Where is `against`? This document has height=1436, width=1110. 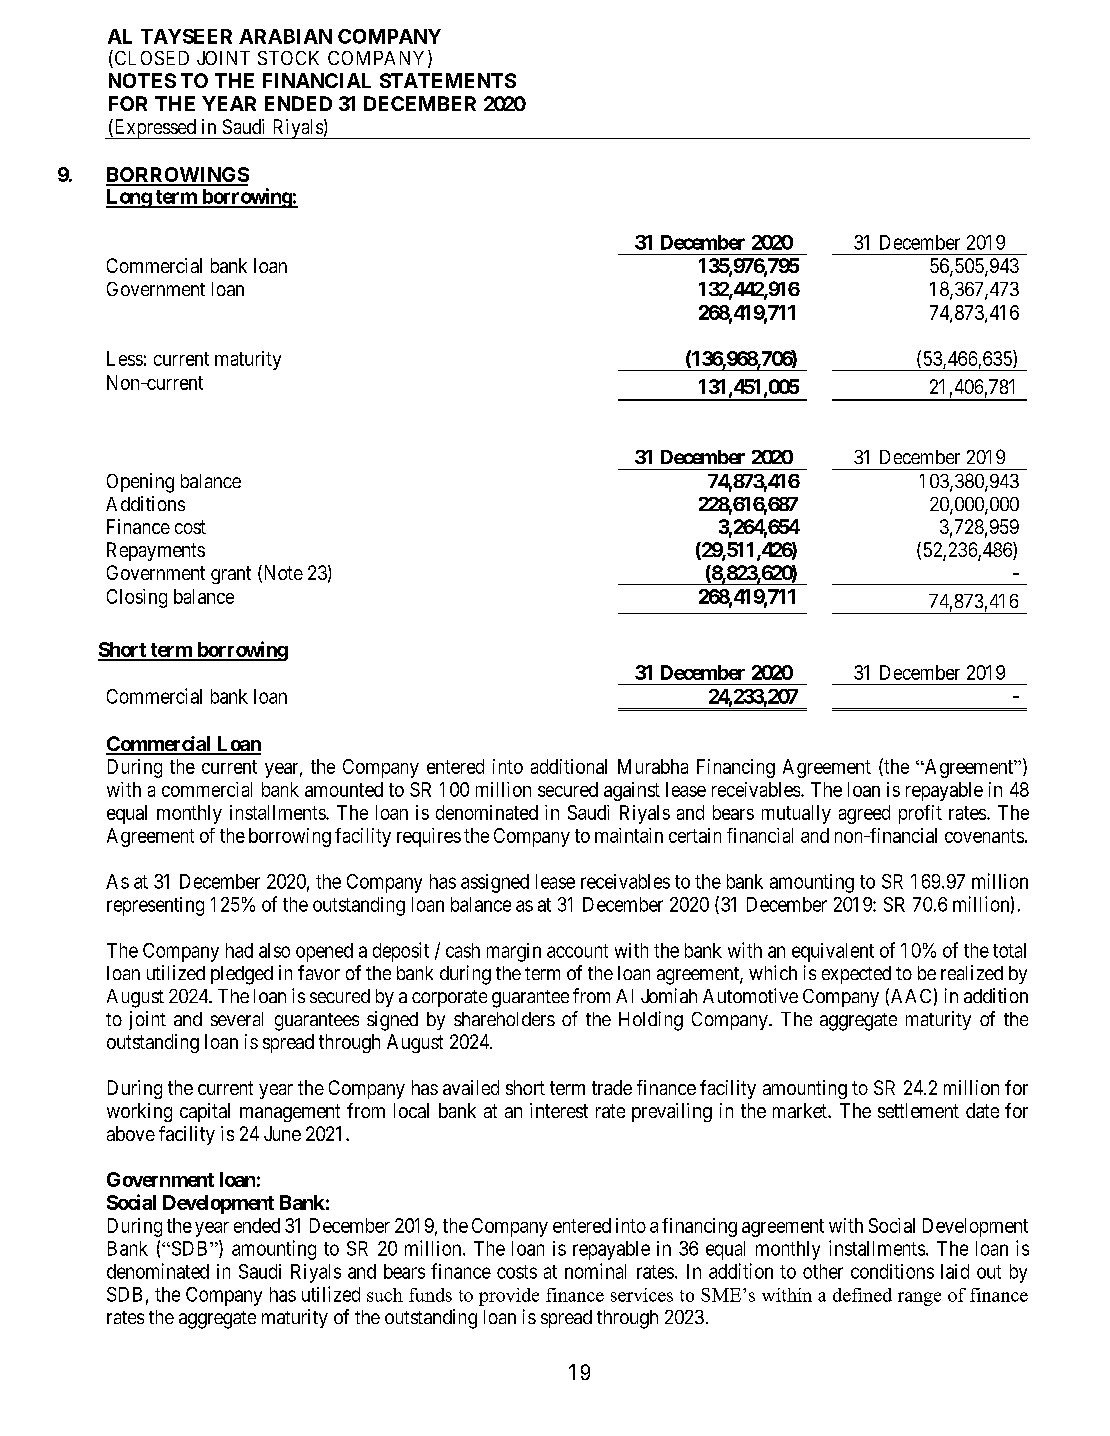
against is located at coordinates (632, 791).
